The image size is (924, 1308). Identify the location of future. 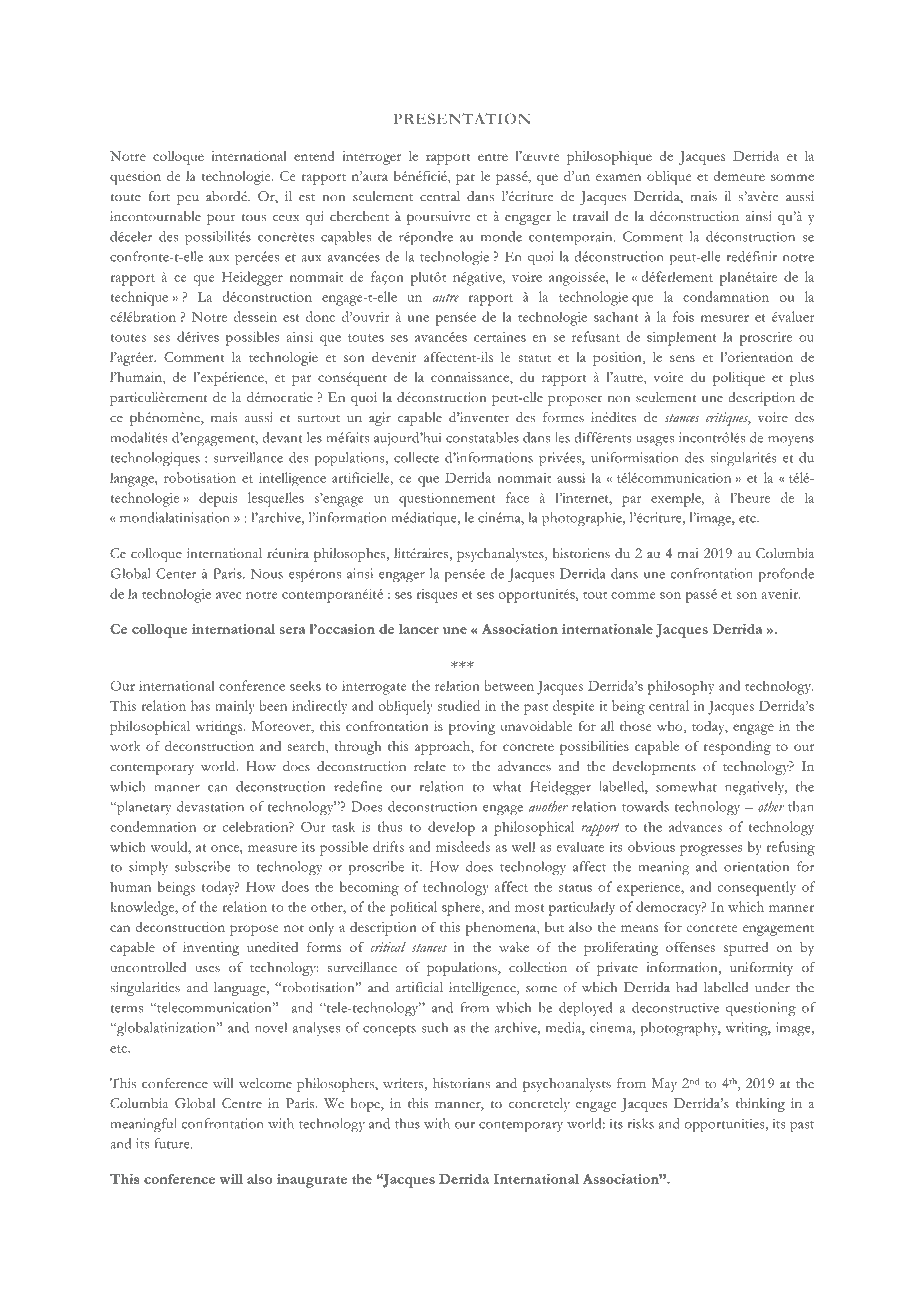
(173, 1143).
